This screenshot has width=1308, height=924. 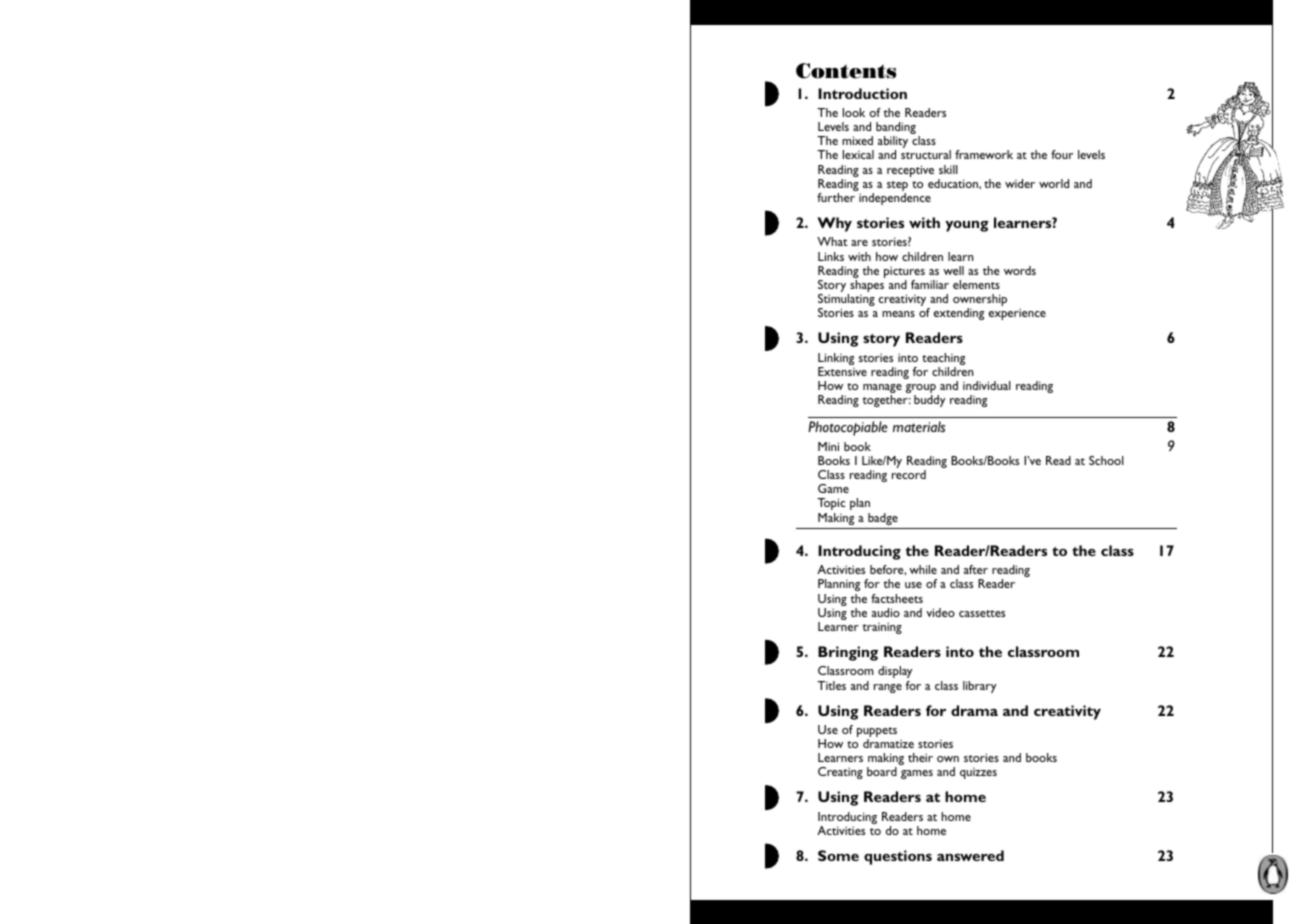 What do you see at coordinates (984, 154) in the screenshot?
I see `framework` at bounding box center [984, 154].
